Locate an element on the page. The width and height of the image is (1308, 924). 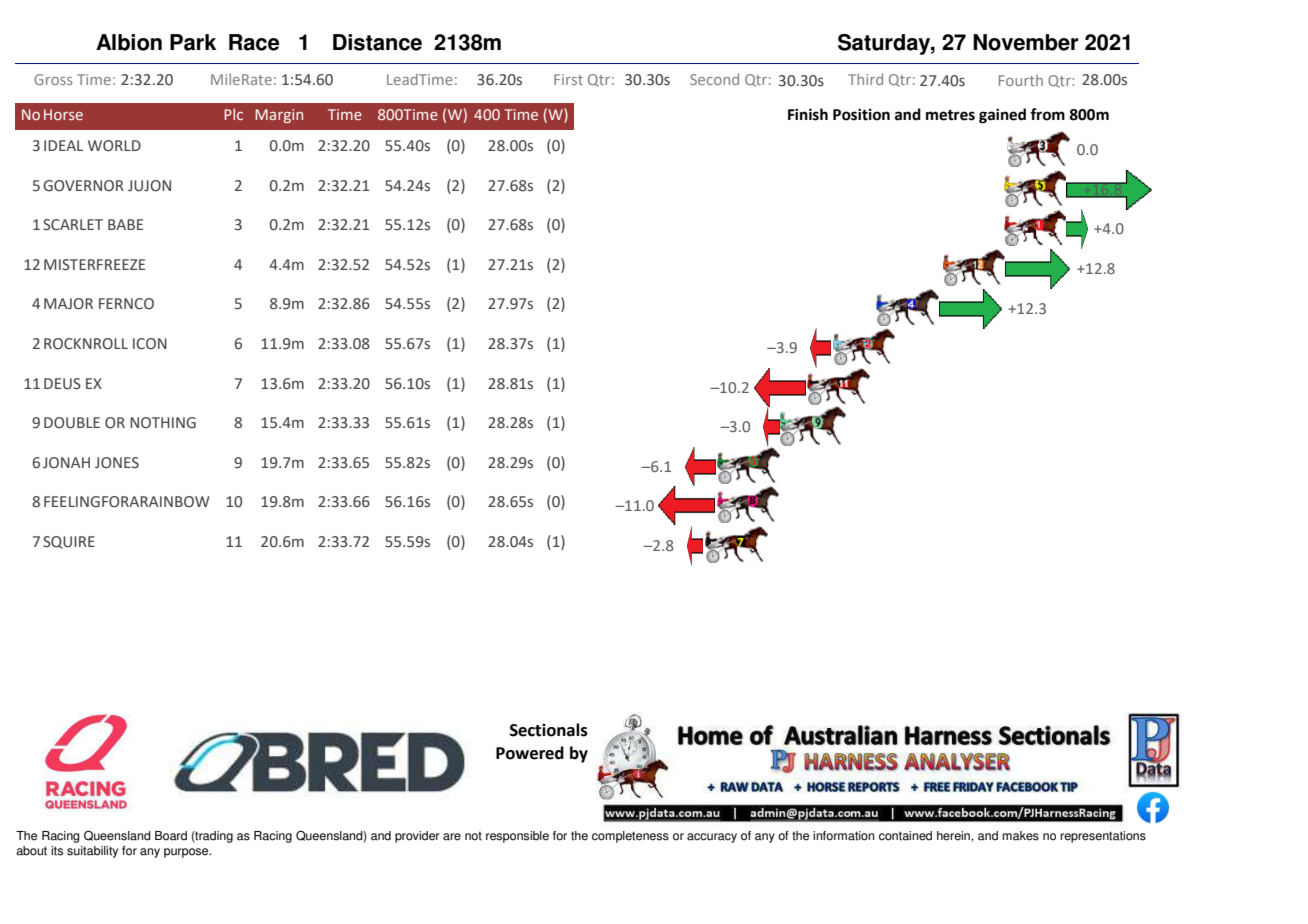
Sectionals is located at coordinates (549, 730).
